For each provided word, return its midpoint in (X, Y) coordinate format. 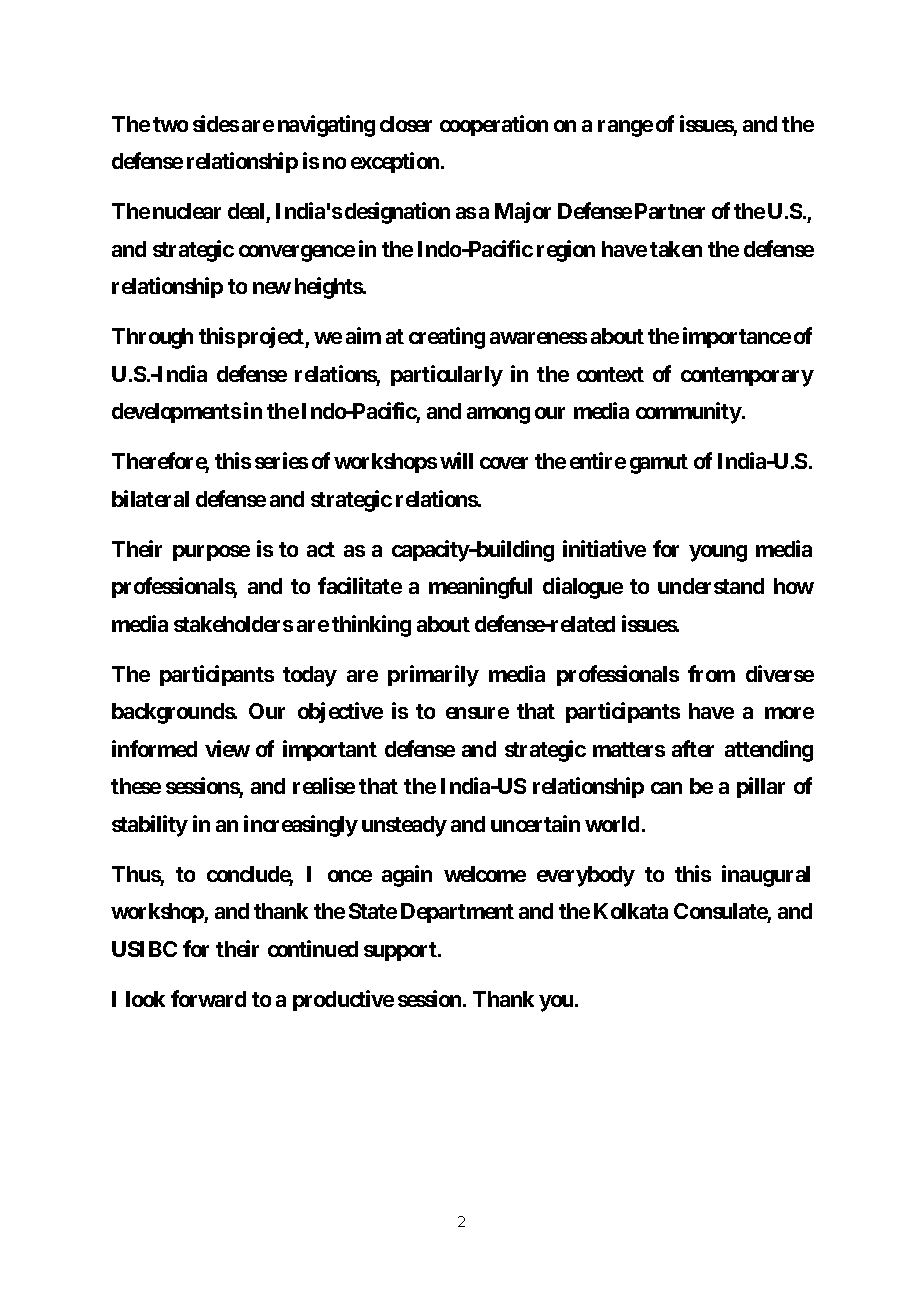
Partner (670, 211)
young (718, 553)
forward (208, 998)
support (401, 951)
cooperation (494, 125)
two (170, 124)
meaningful (480, 588)
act (321, 549)
